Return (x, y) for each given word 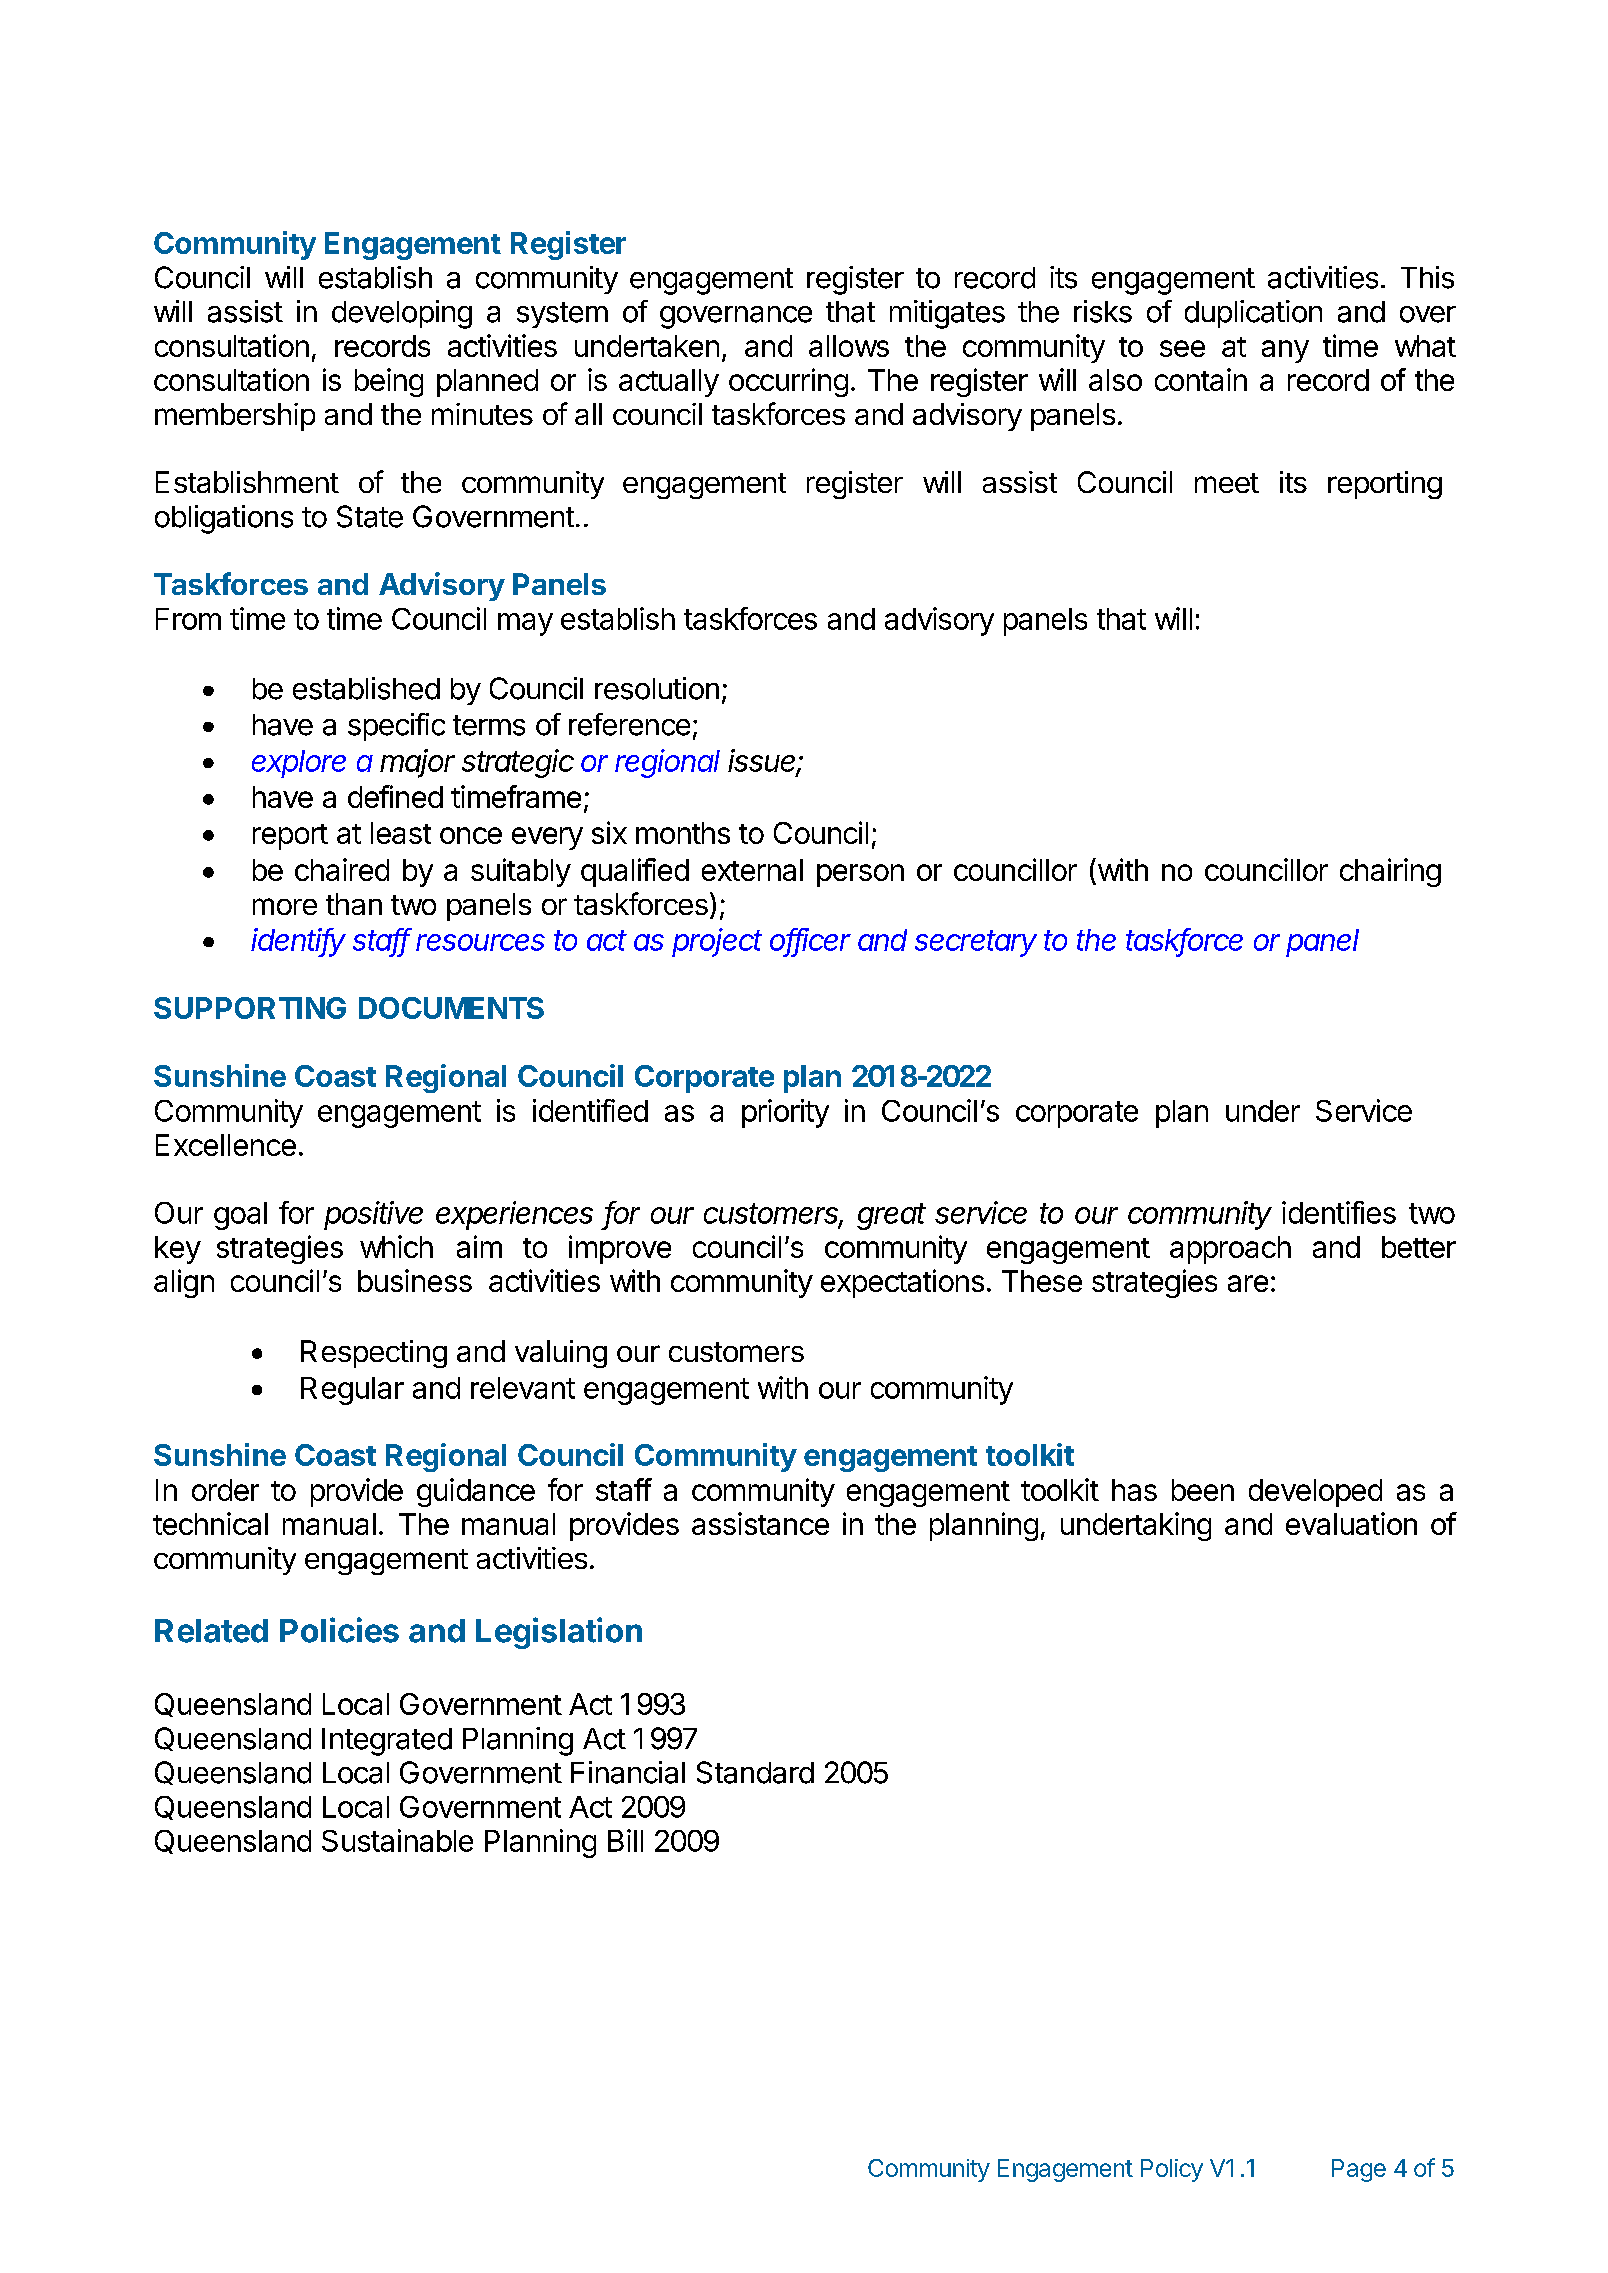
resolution (657, 688)
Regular (352, 1391)
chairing (1390, 872)
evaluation (1351, 1523)
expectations (902, 1283)
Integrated (387, 1742)
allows (849, 346)
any (1285, 351)
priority (785, 1113)
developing (402, 314)
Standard (755, 1772)
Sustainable (397, 1840)
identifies (1339, 1212)
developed (1315, 1493)
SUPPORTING (250, 1008)
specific (396, 727)
